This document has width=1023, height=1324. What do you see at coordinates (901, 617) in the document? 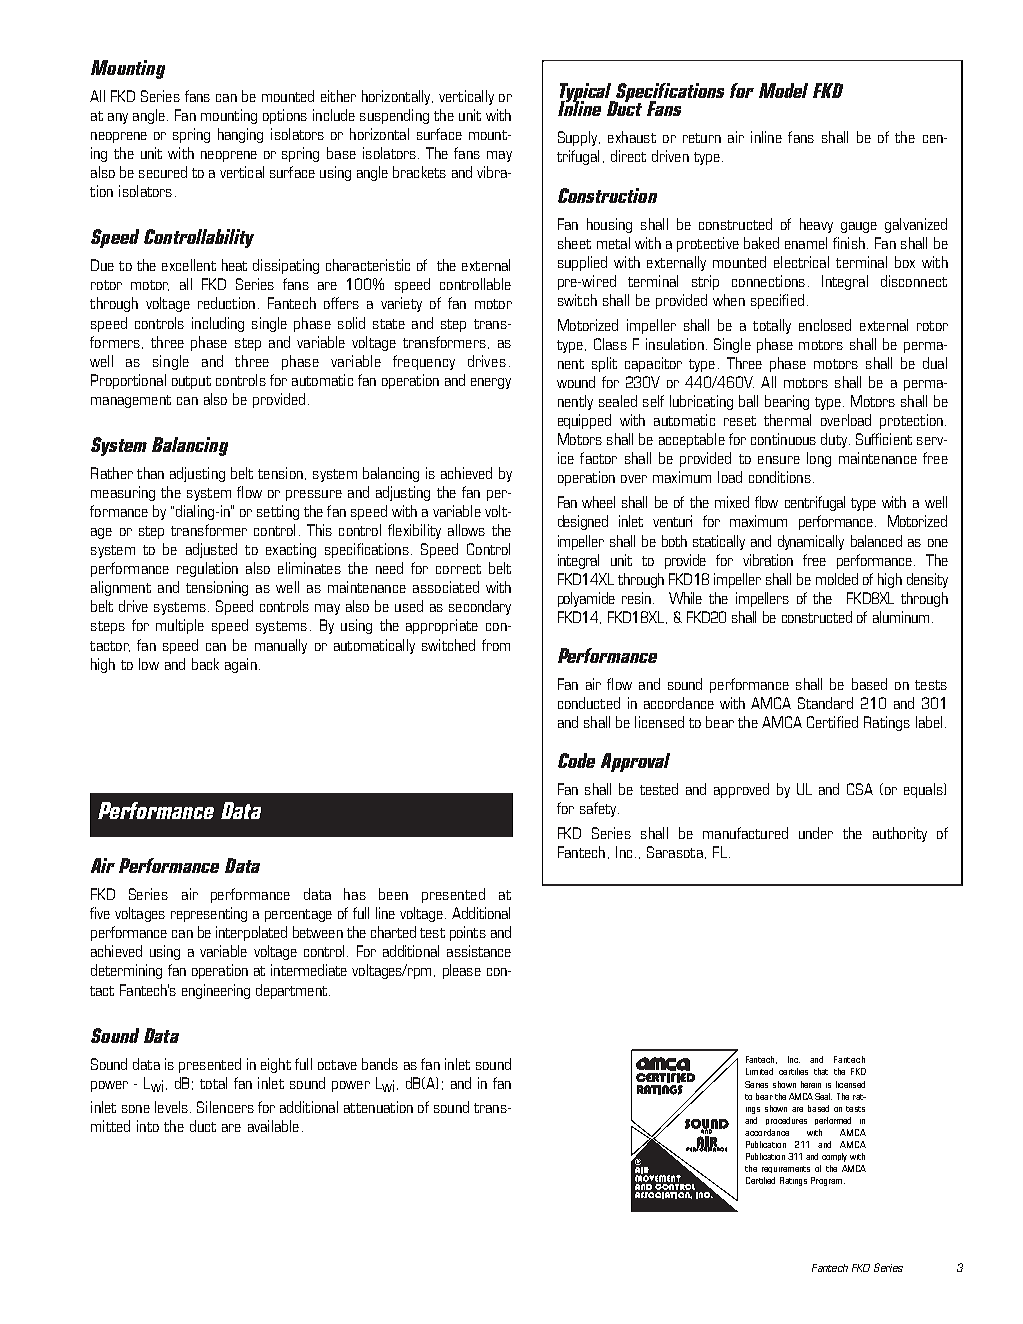
I see `aluminum` at bounding box center [901, 617].
